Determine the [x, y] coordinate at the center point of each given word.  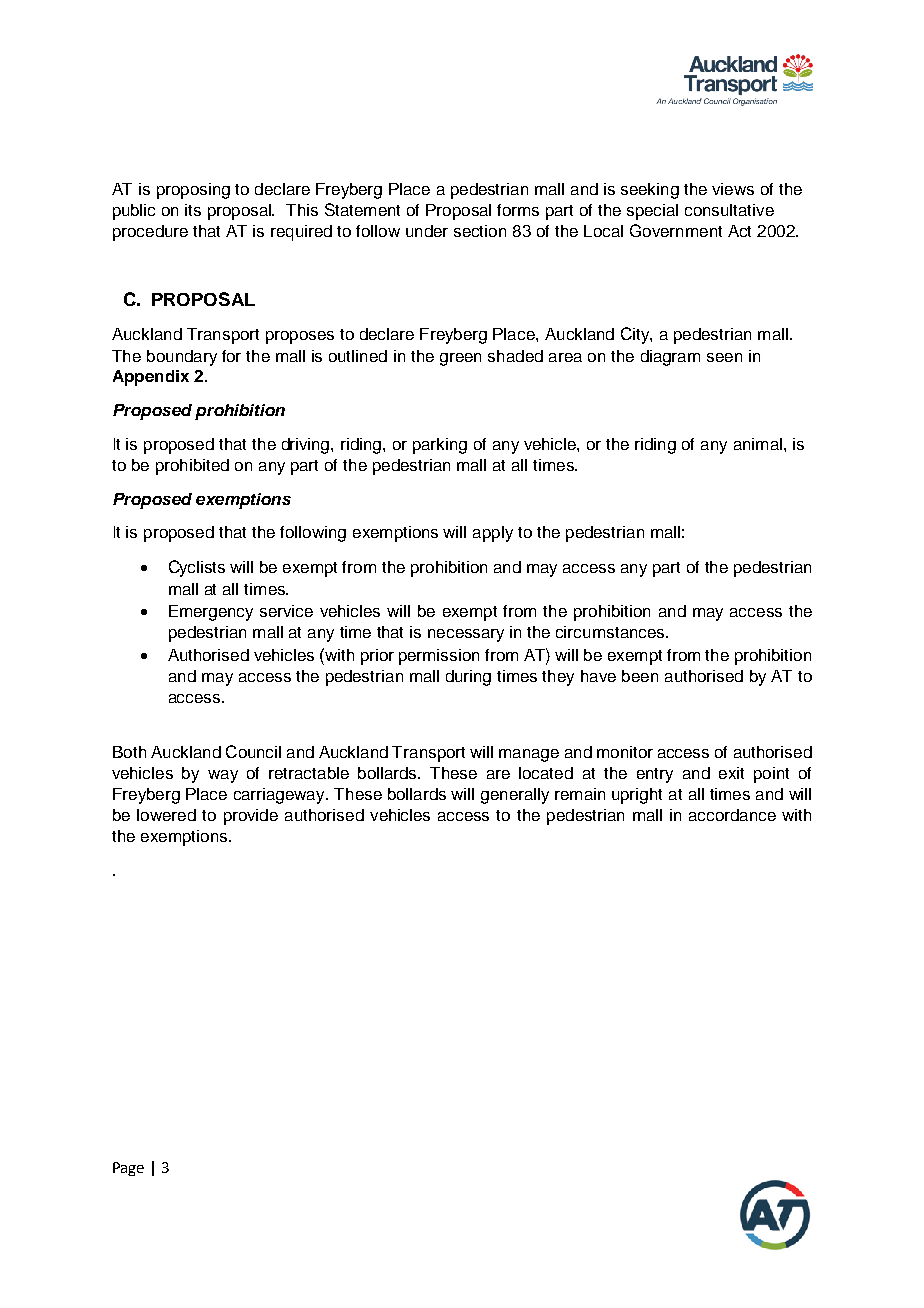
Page [128, 1169]
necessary [466, 635]
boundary [182, 358]
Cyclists [197, 568]
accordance [732, 815]
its [193, 210]
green [460, 359]
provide [251, 817]
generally [515, 796]
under [427, 231]
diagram [670, 358]
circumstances [611, 632]
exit [731, 773]
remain [580, 794]
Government [676, 230]
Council [253, 751]
